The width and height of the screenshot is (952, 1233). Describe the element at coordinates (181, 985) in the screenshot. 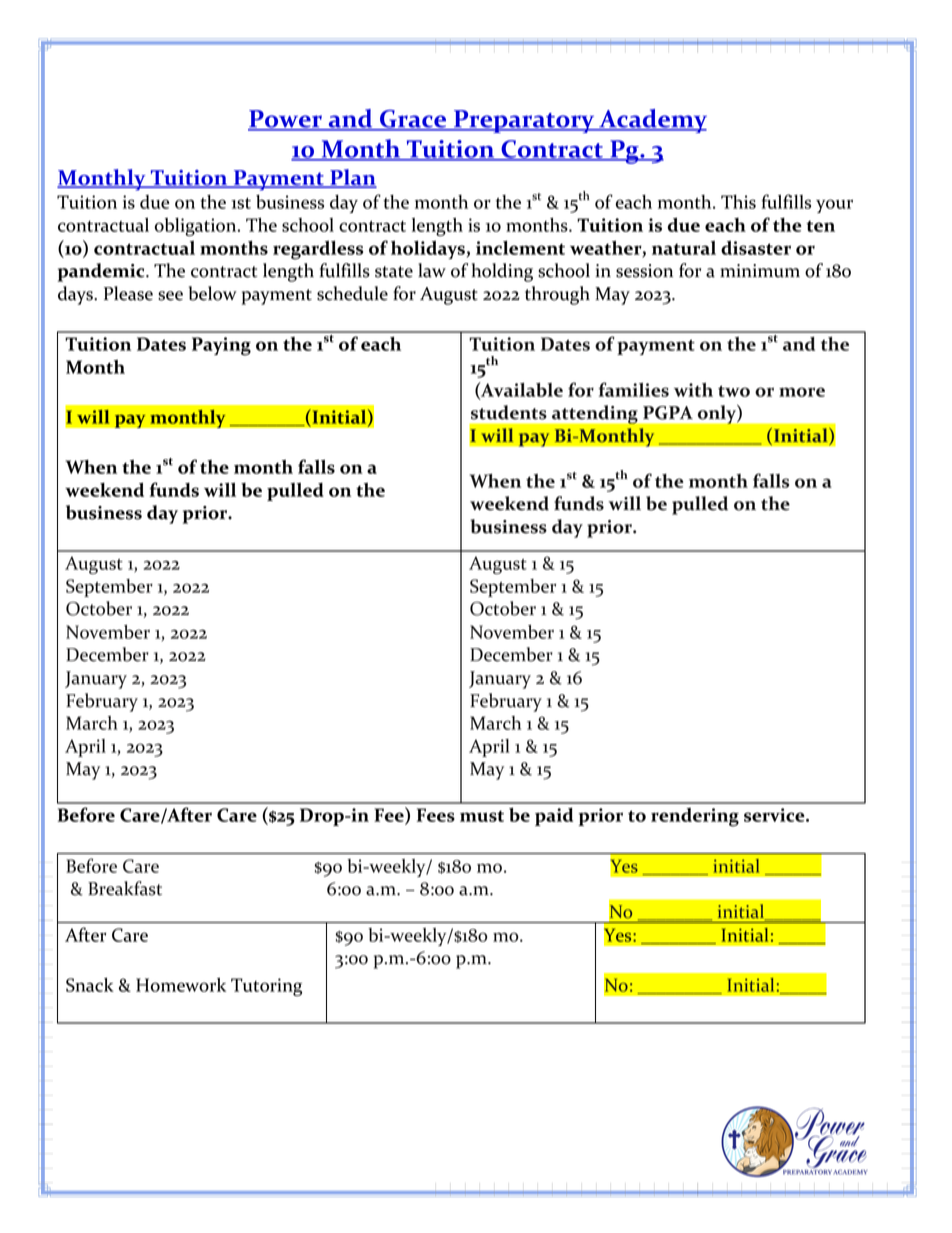

I see `Homework` at that location.
